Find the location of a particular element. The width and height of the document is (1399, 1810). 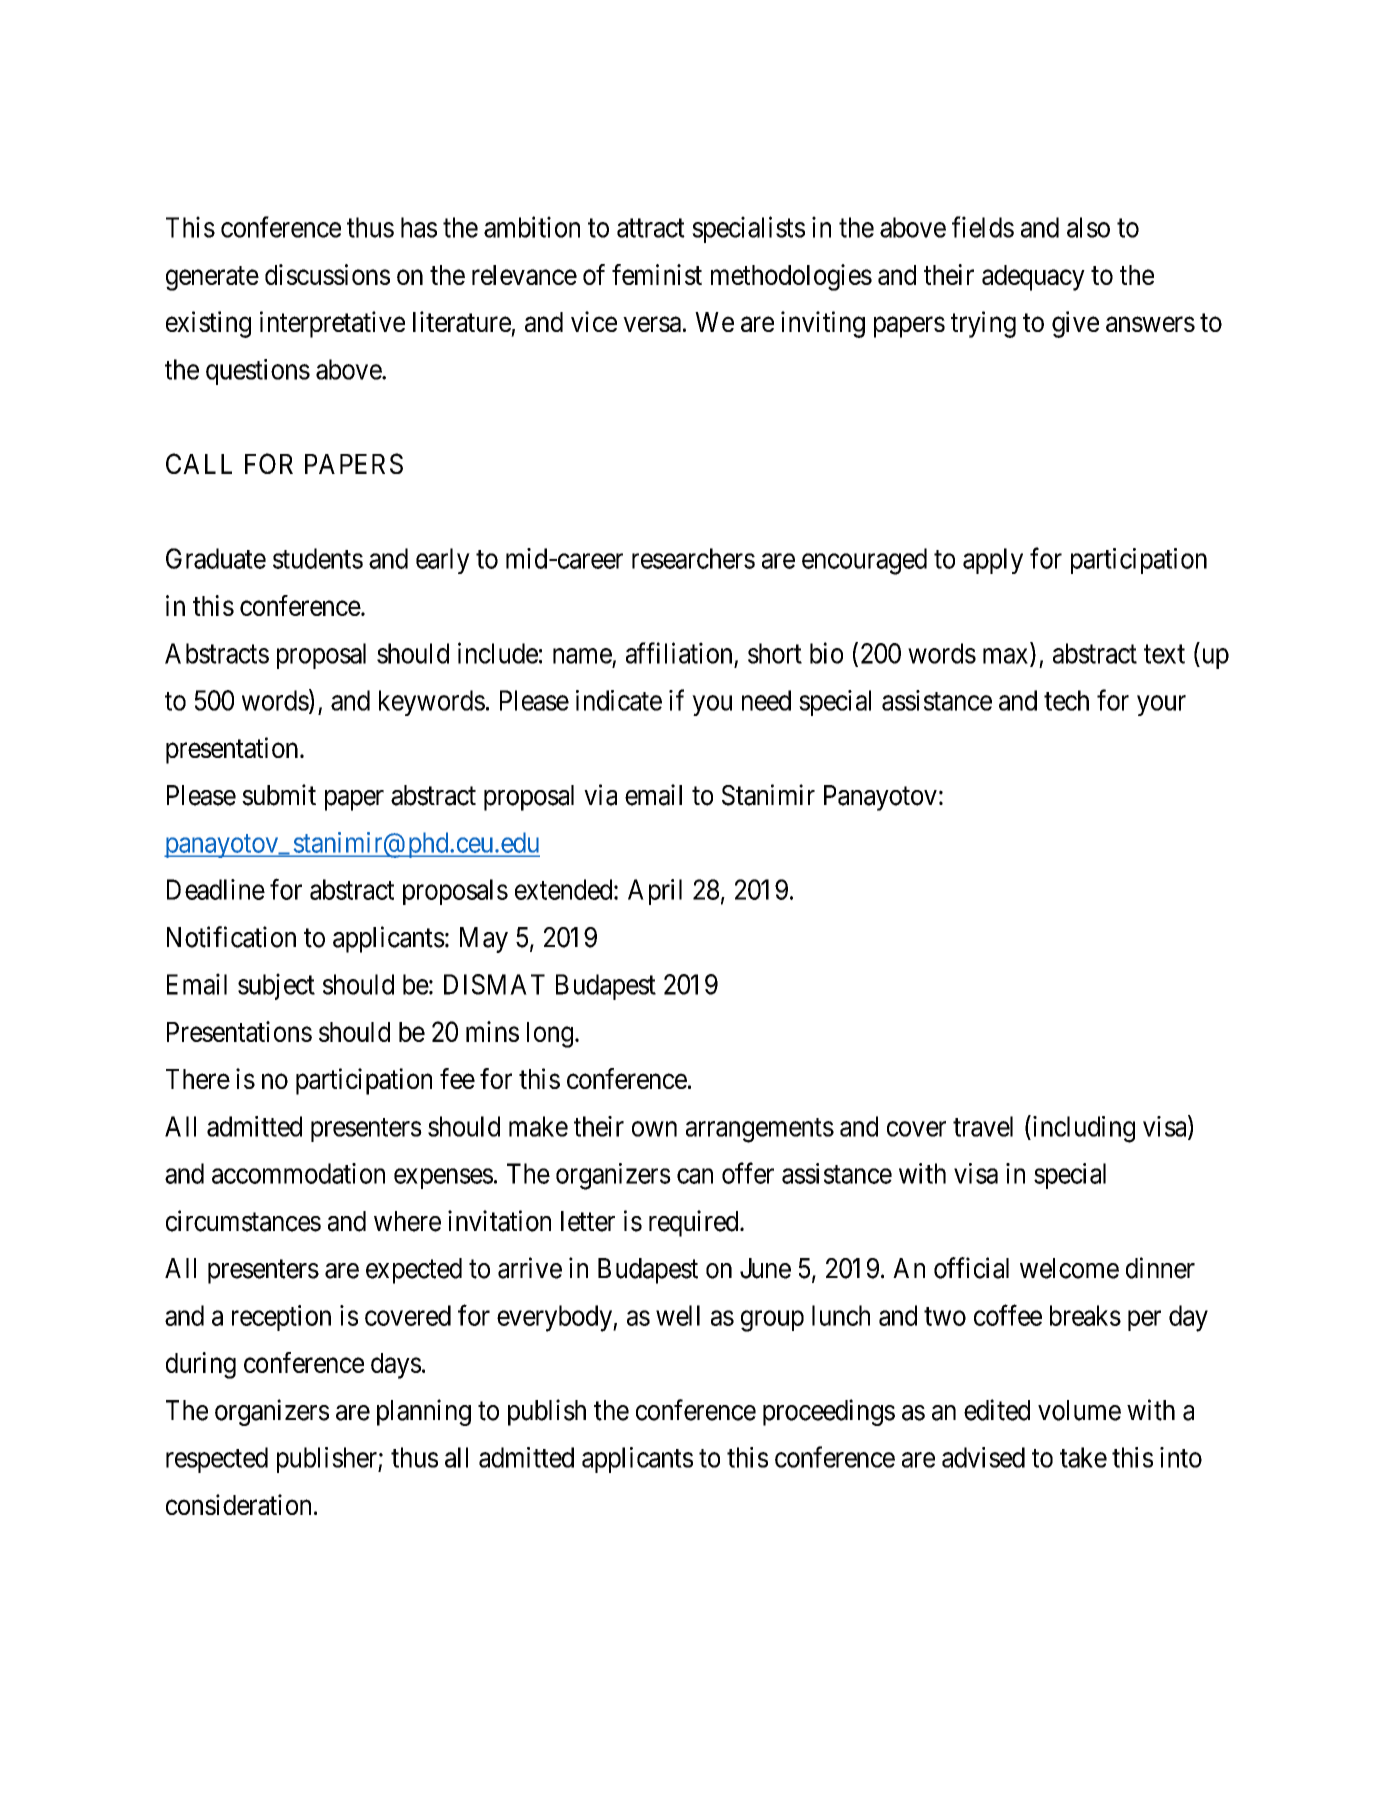

affiliation is located at coordinates (679, 653).
